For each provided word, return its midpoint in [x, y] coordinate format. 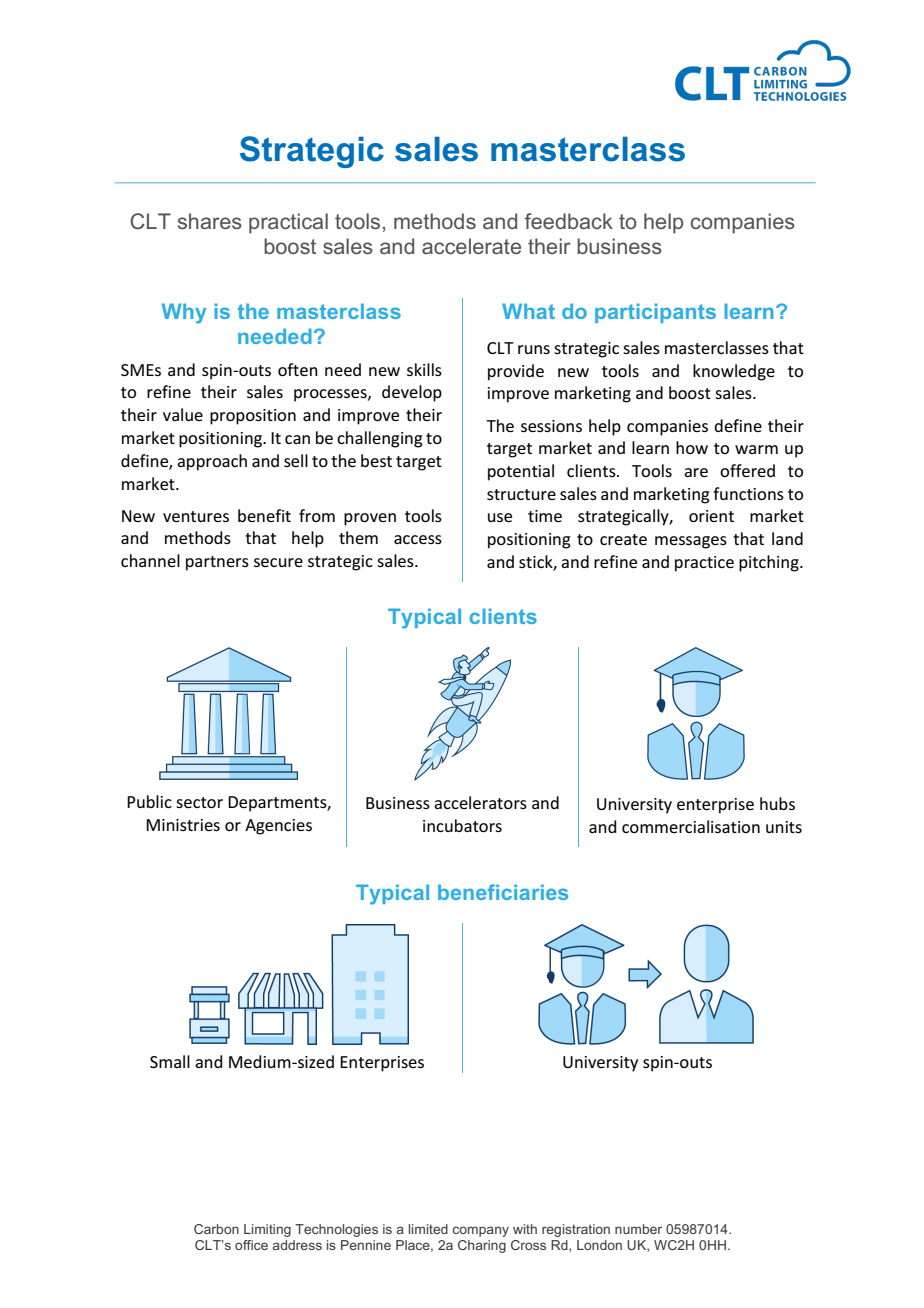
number [638, 1229]
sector [199, 802]
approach [212, 462]
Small [170, 1061]
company [481, 1231]
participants [655, 313]
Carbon [216, 1229]
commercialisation [691, 826]
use [500, 517]
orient [711, 516]
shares [210, 221]
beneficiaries [503, 892]
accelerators [480, 802]
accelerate [471, 246]
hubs [777, 803]
